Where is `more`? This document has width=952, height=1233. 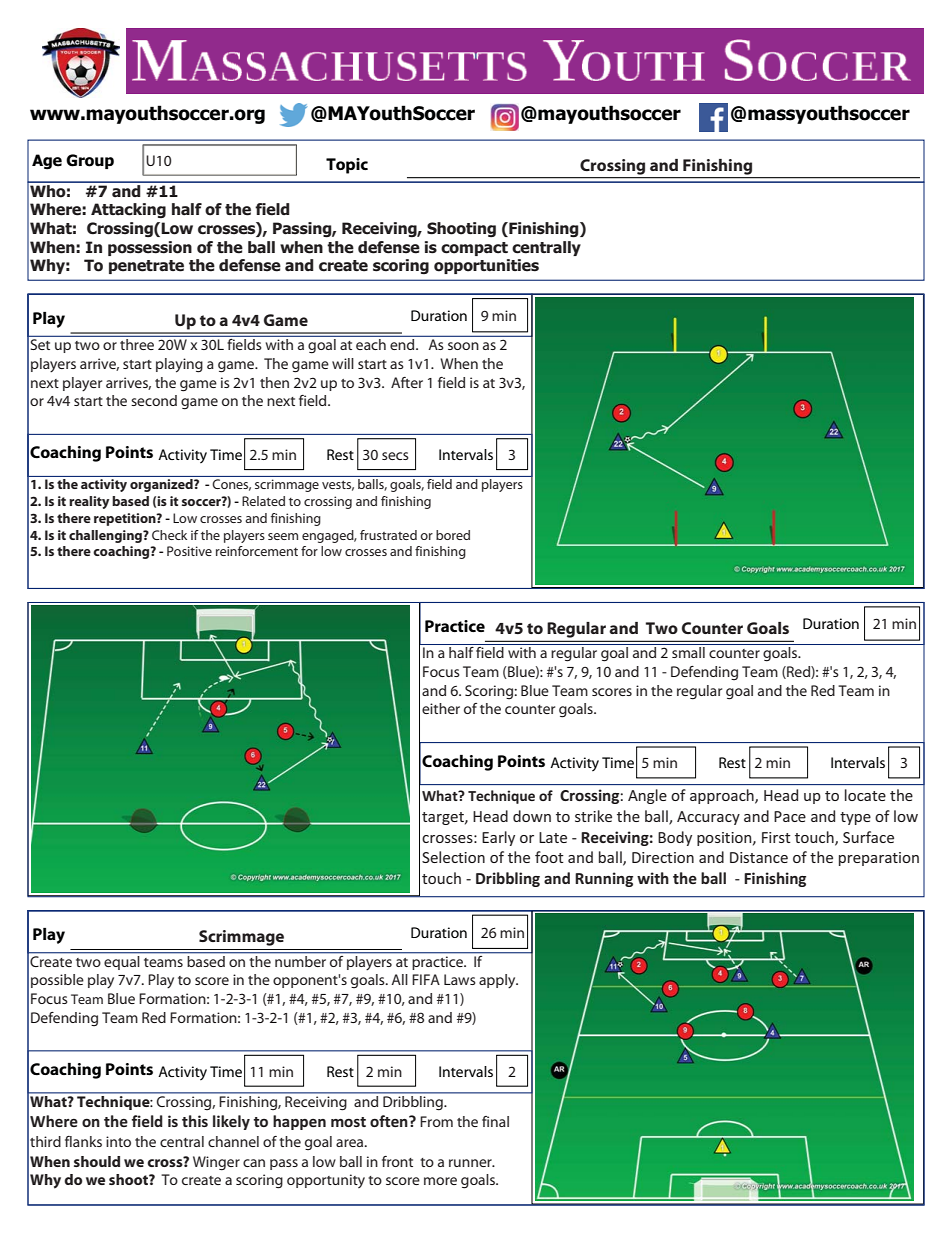 more is located at coordinates (440, 1181).
